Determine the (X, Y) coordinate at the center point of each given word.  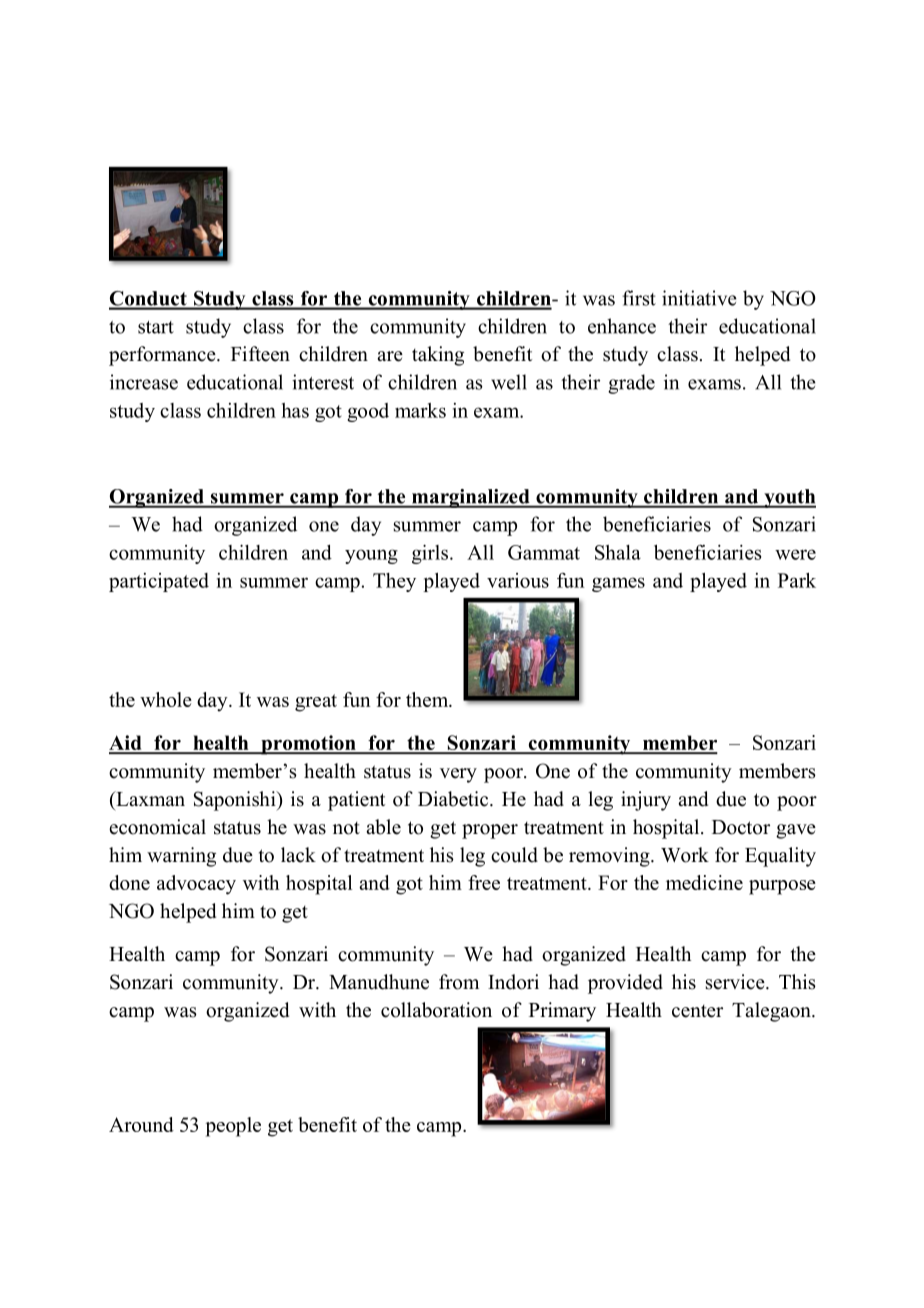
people (233, 1127)
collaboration (436, 1010)
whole (166, 699)
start (156, 327)
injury (646, 801)
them (428, 699)
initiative (699, 298)
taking (438, 356)
